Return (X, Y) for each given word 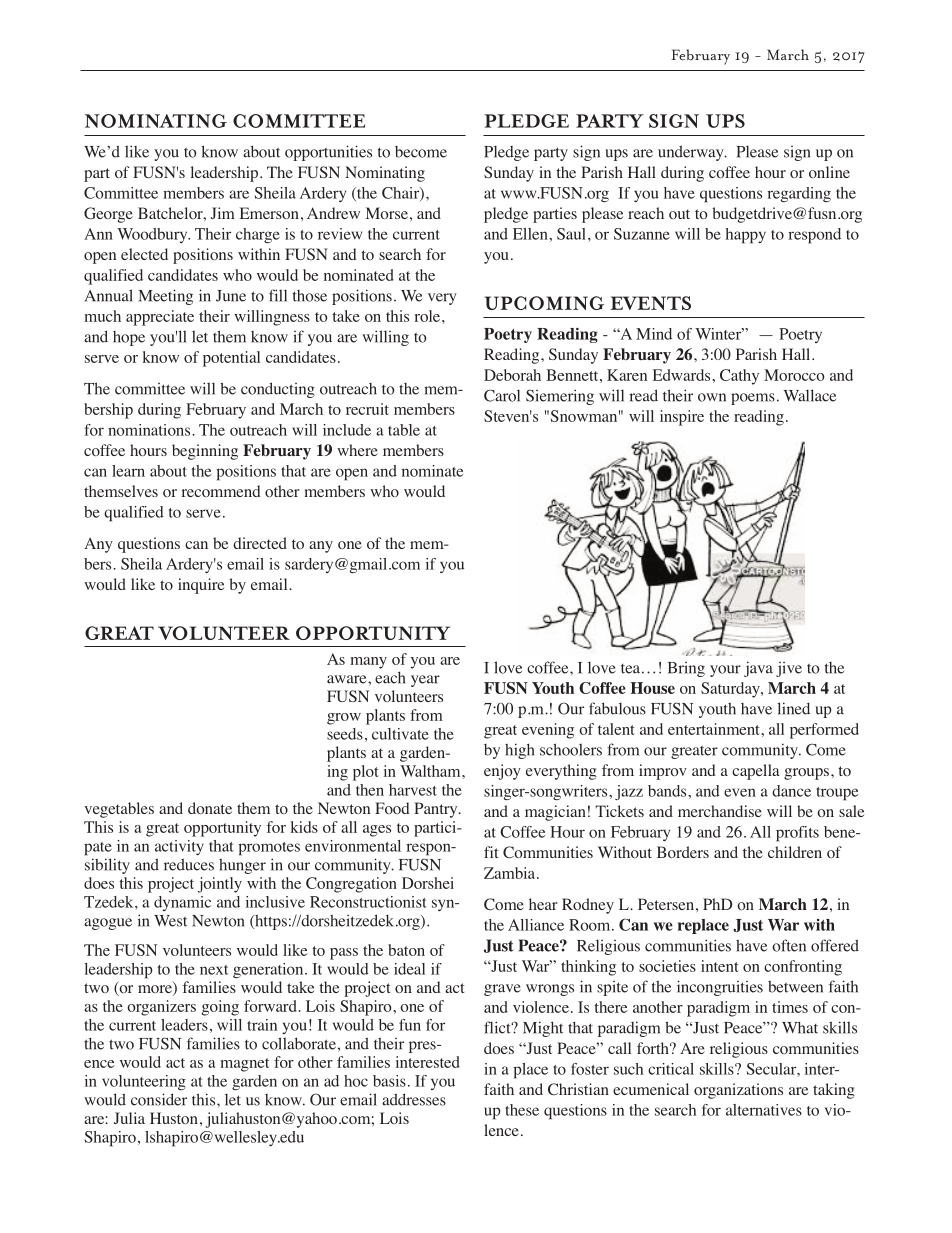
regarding (799, 194)
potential (231, 359)
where (357, 450)
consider (159, 1099)
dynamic (182, 903)
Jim (223, 213)
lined (793, 708)
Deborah (512, 375)
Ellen (531, 234)
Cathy (739, 377)
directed (260, 543)
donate (210, 808)
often (789, 945)
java (758, 669)
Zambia (511, 873)
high (519, 751)
